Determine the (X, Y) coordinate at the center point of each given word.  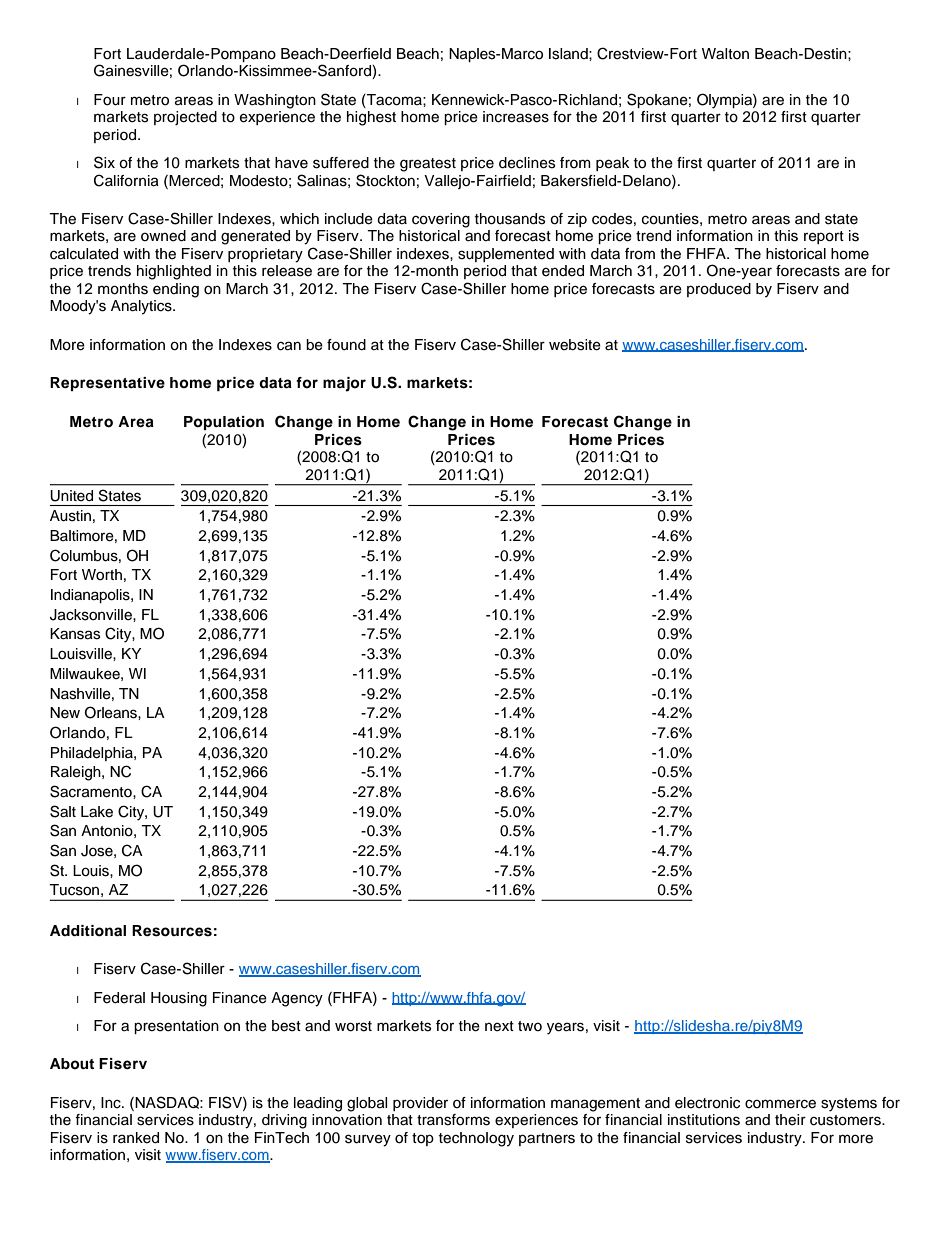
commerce (780, 1104)
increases (516, 117)
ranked (136, 1138)
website (575, 345)
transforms (453, 1120)
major (344, 384)
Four (110, 100)
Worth (102, 575)
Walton (725, 54)
